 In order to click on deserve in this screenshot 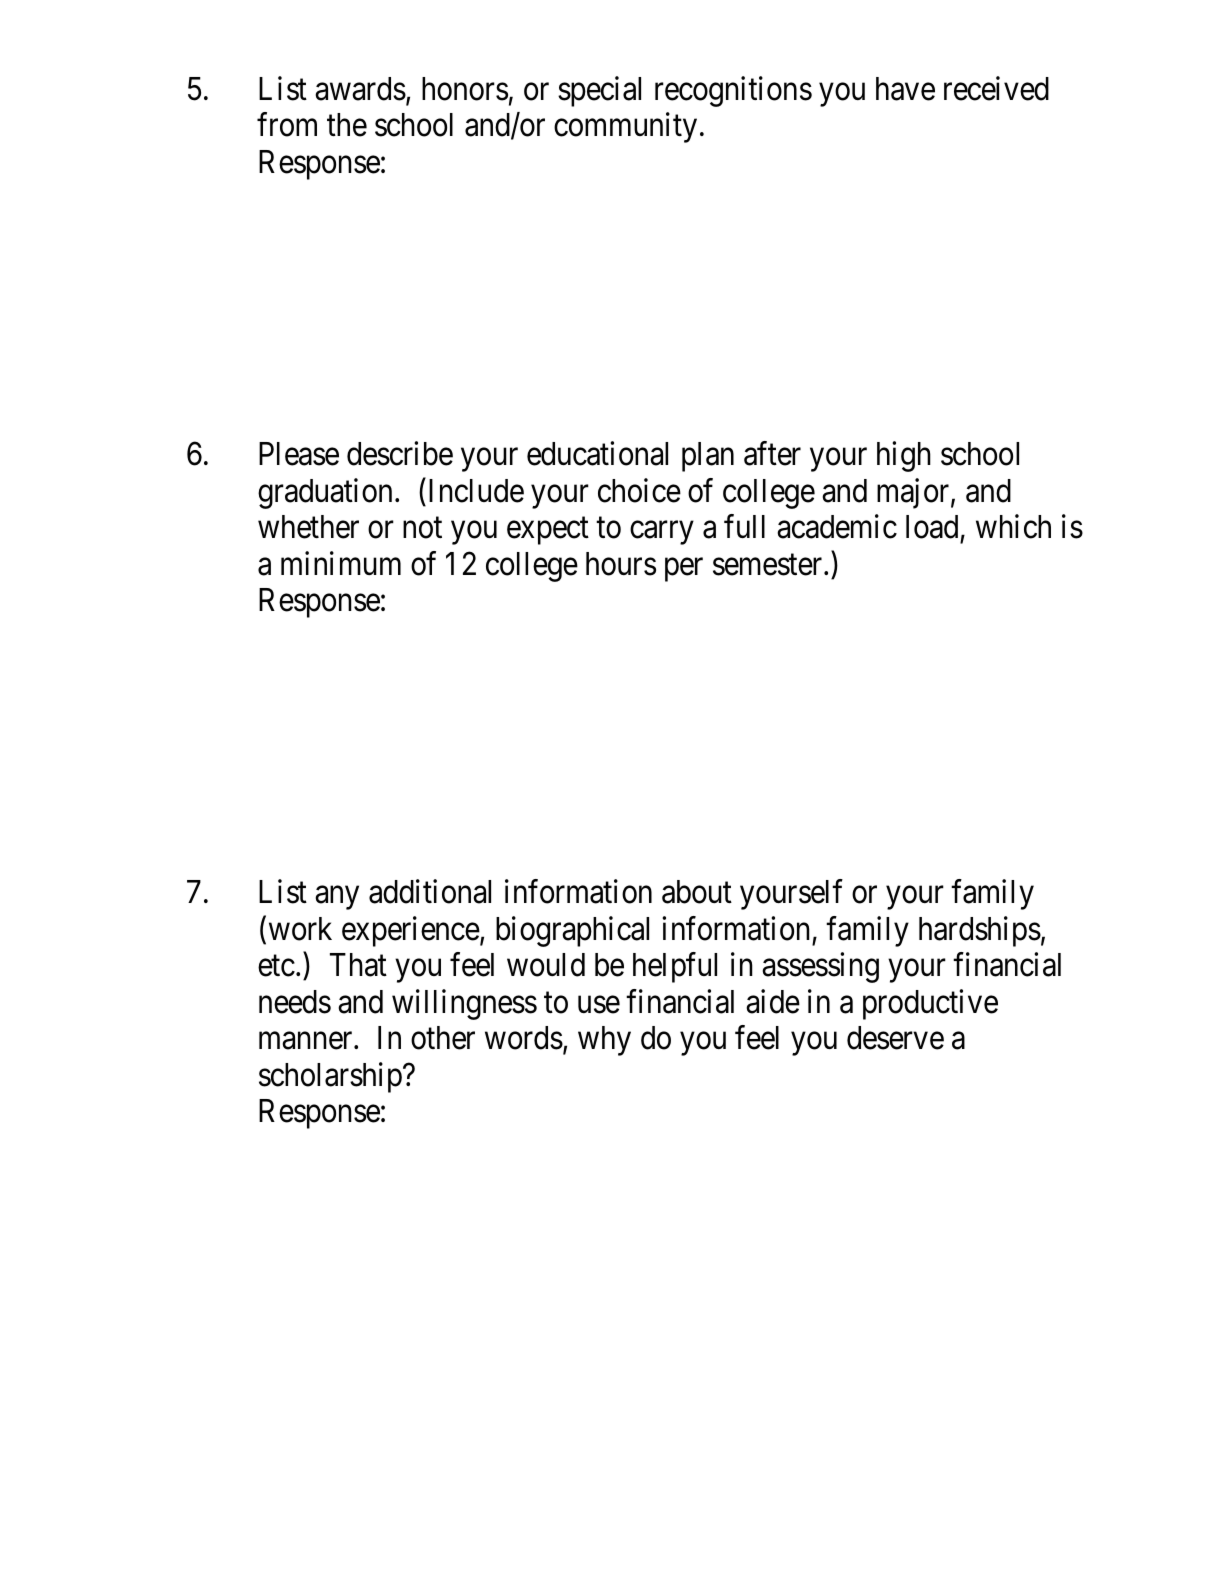, I will do `click(895, 1038)`.
